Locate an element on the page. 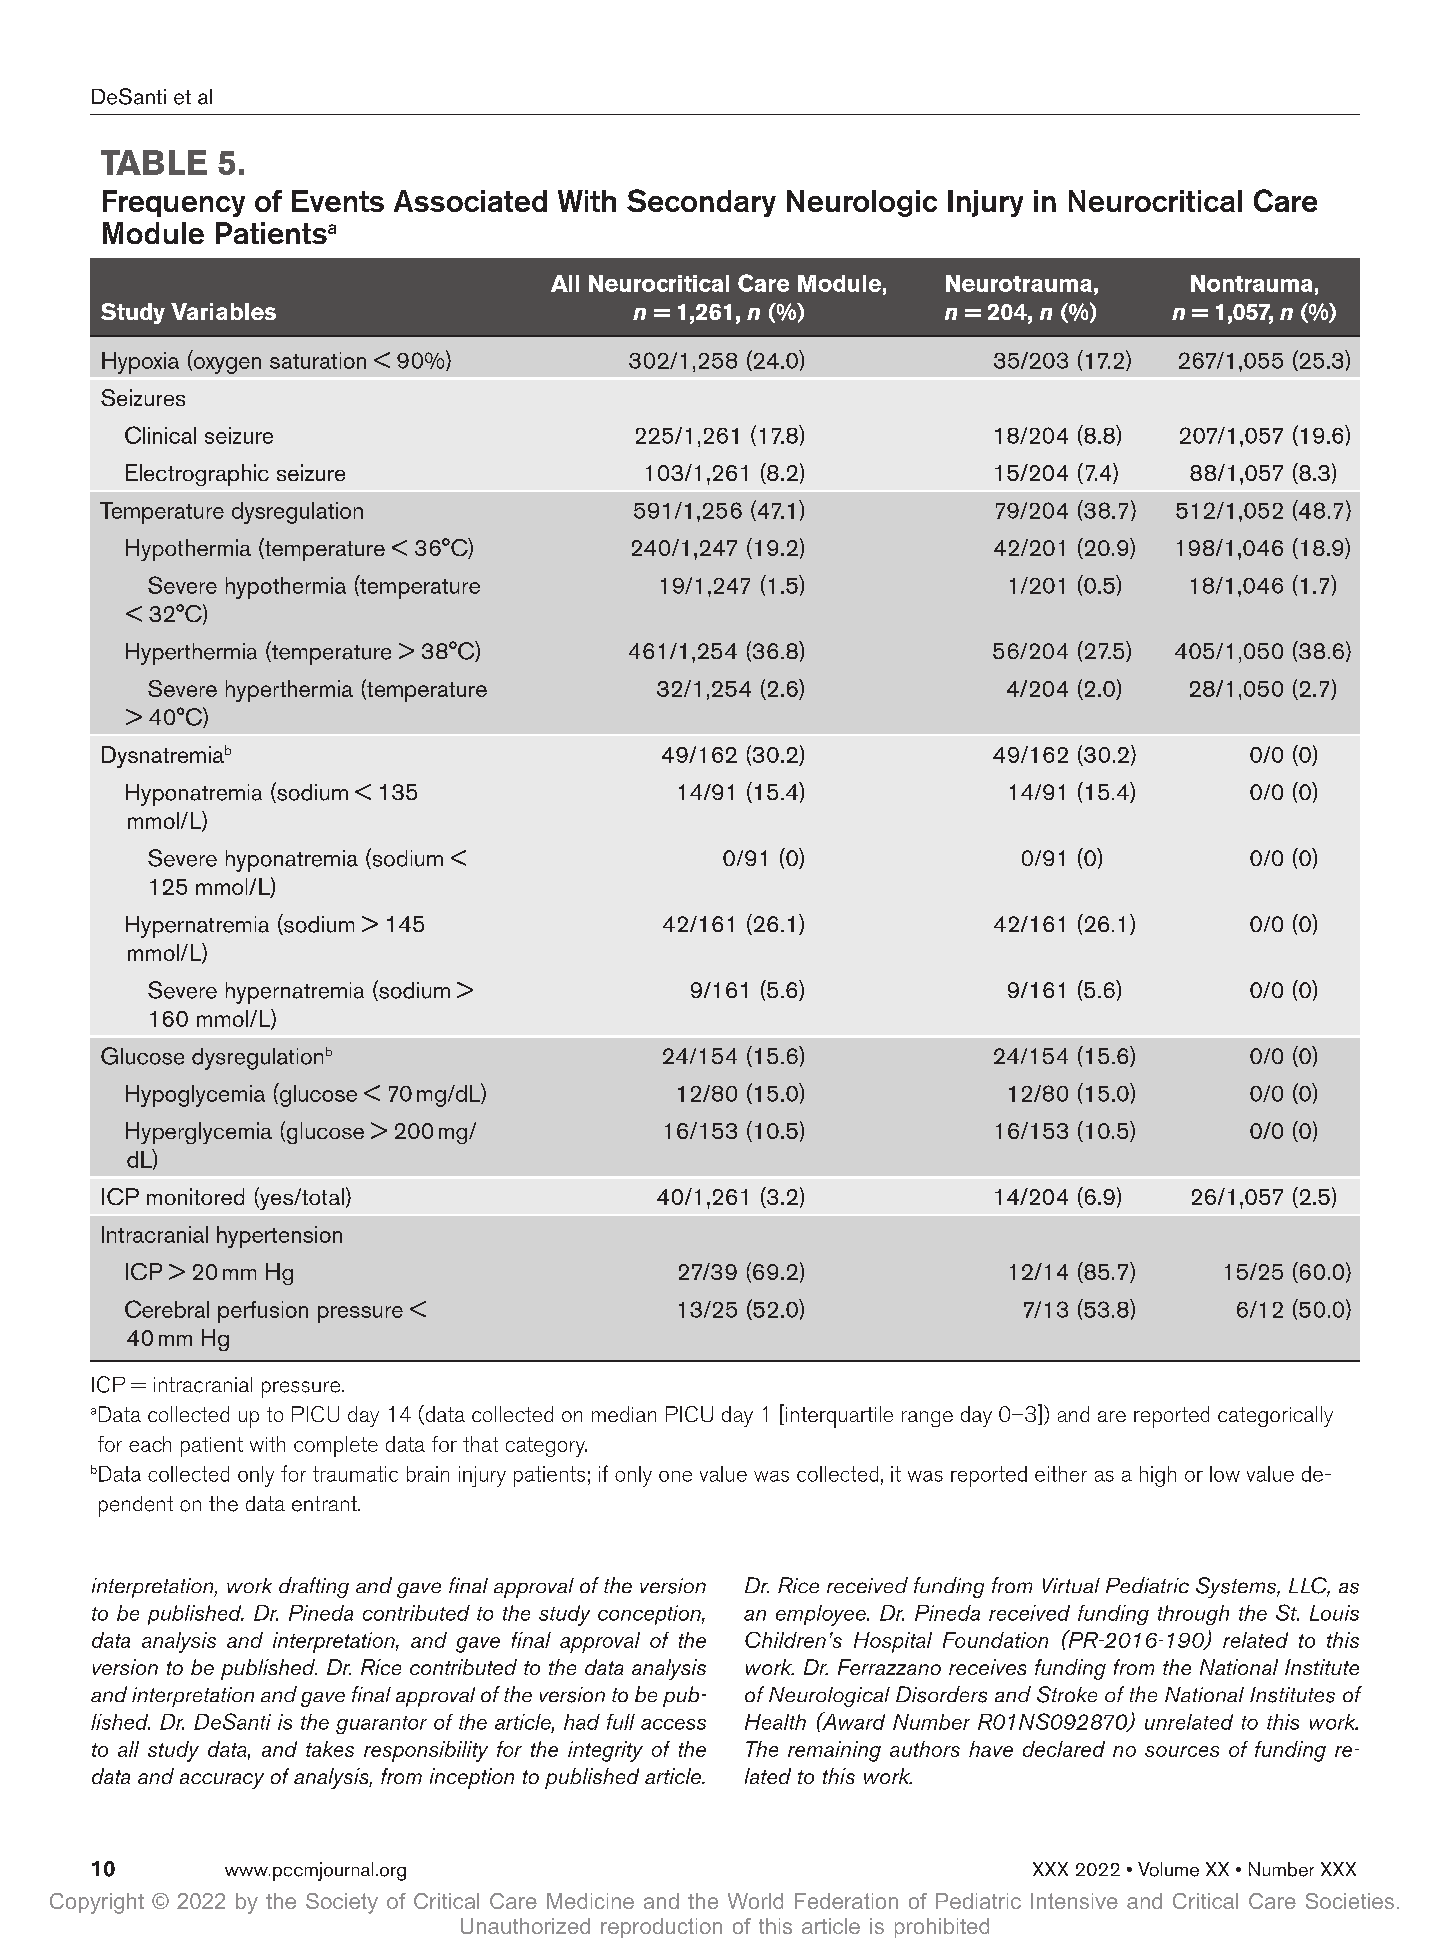  one is located at coordinates (675, 1476).
